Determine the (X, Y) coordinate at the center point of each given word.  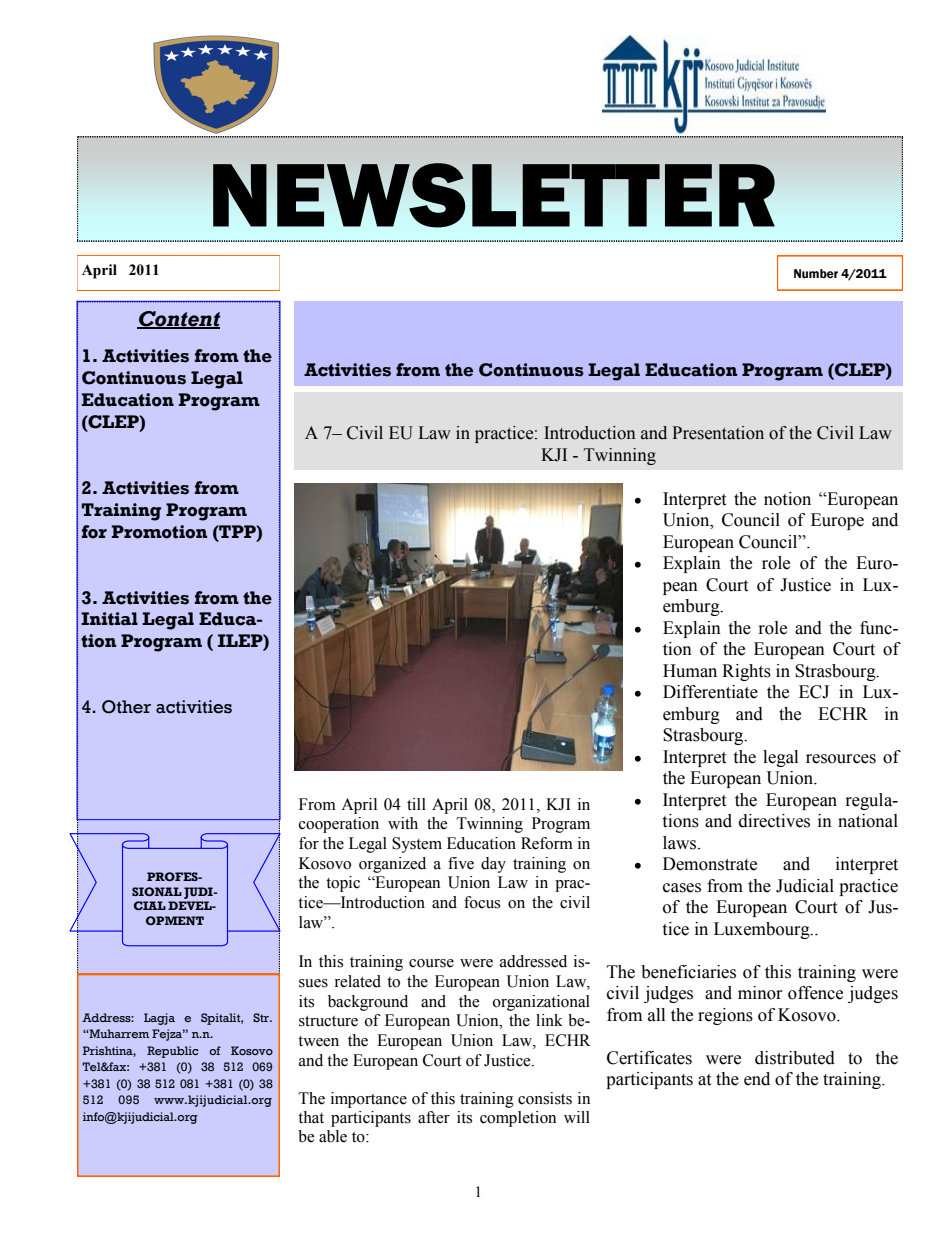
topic (343, 884)
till (416, 804)
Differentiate (710, 692)
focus (482, 902)
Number (816, 273)
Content (178, 320)
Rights (746, 672)
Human (690, 671)
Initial (109, 619)
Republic (172, 1052)
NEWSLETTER (494, 195)
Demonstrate (710, 864)
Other (126, 707)
